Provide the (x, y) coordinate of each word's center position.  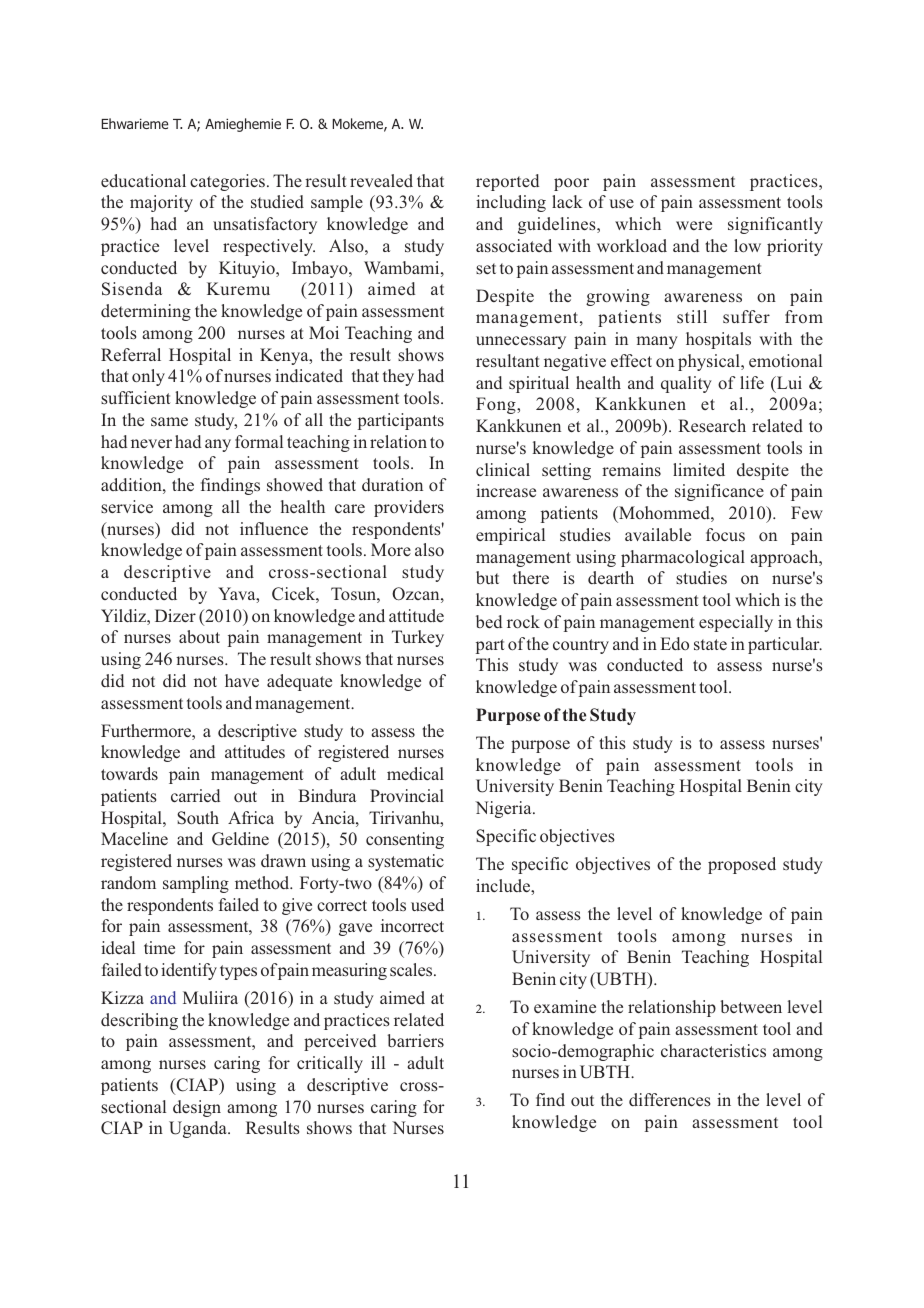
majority (161, 203)
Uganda (199, 1129)
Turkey (418, 638)
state (710, 644)
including (511, 203)
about (199, 636)
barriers (415, 1040)
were (694, 225)
